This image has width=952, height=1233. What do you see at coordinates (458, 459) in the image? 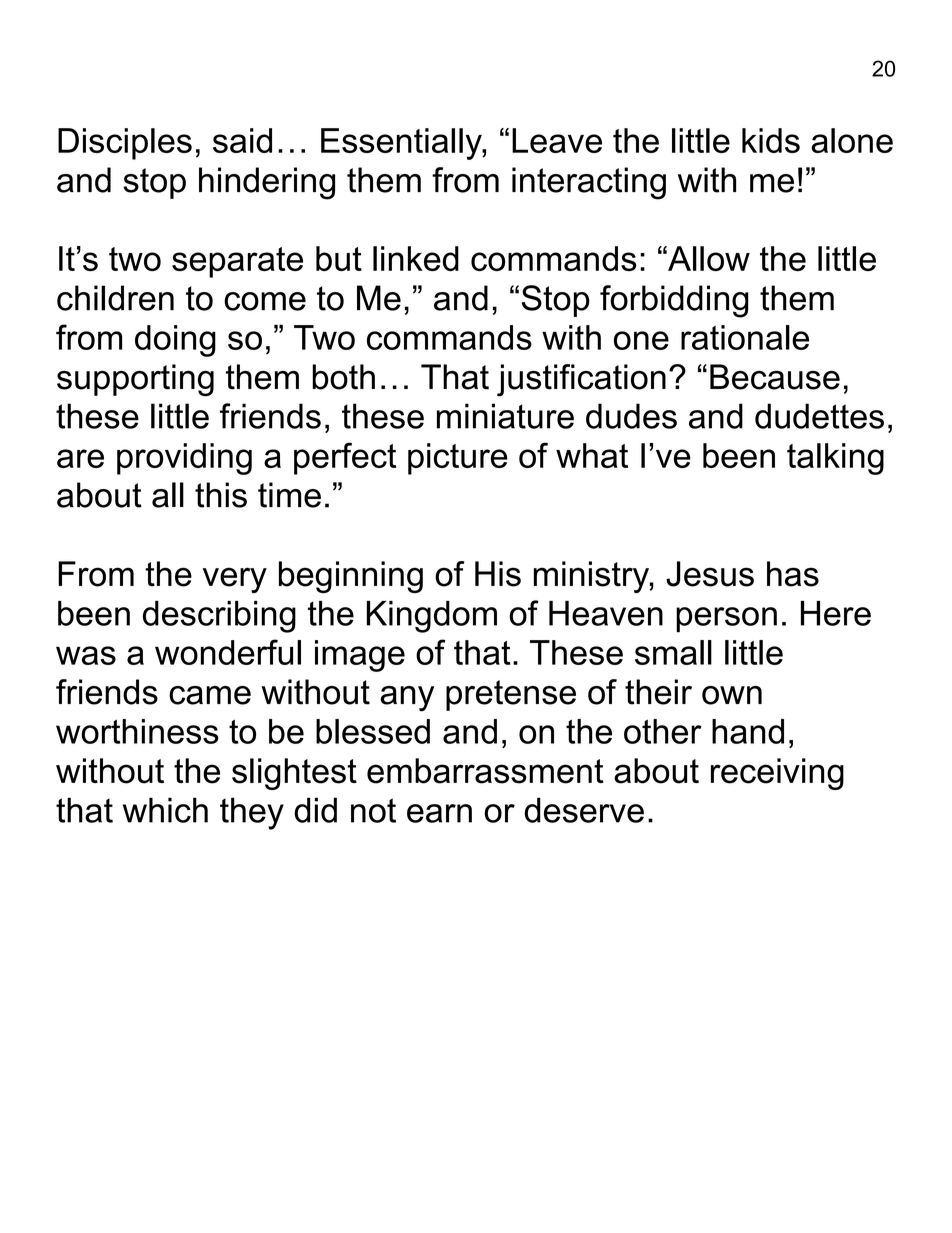
I see `picture` at bounding box center [458, 459].
